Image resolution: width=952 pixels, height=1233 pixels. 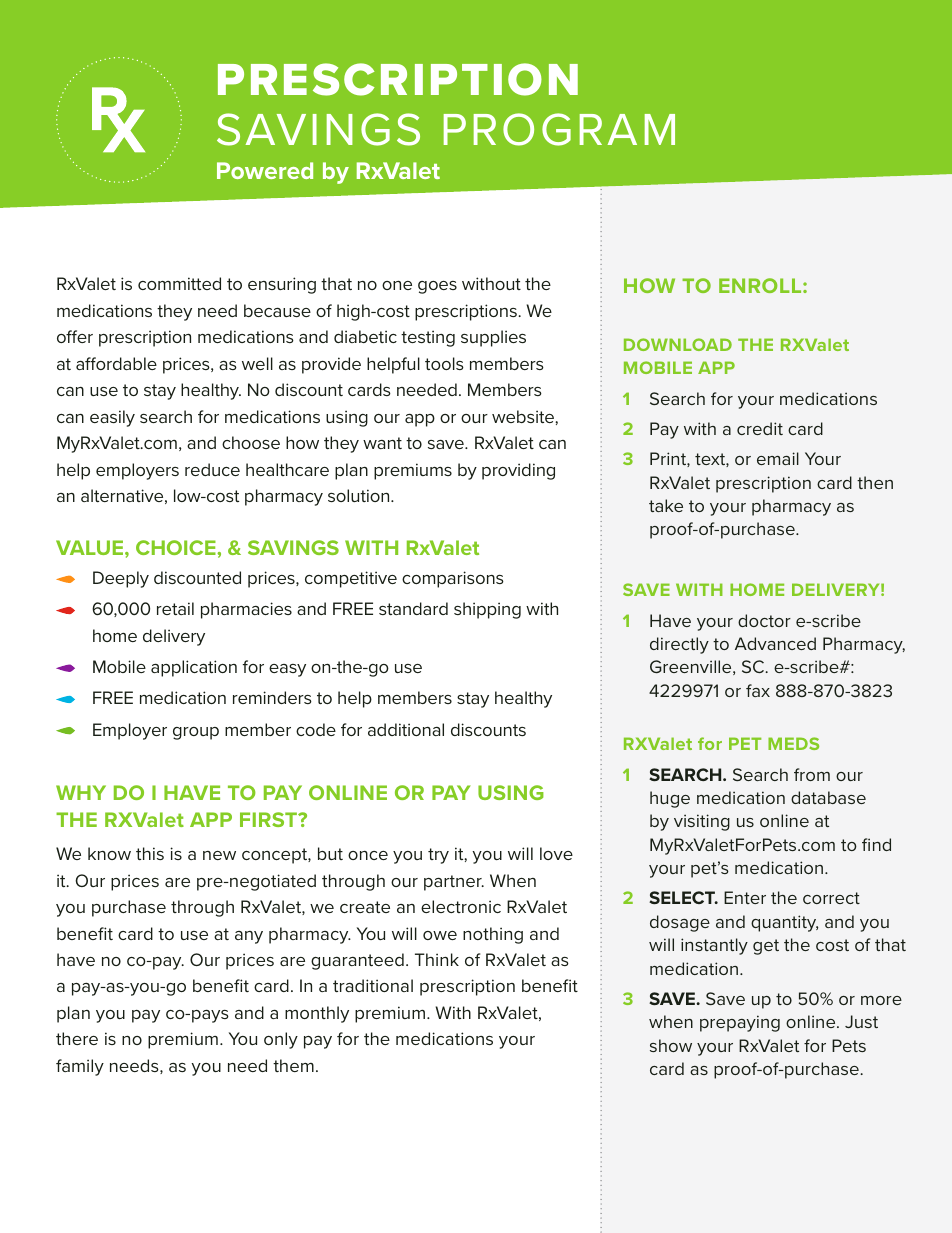 What do you see at coordinates (175, 608) in the page?
I see `retail` at bounding box center [175, 608].
